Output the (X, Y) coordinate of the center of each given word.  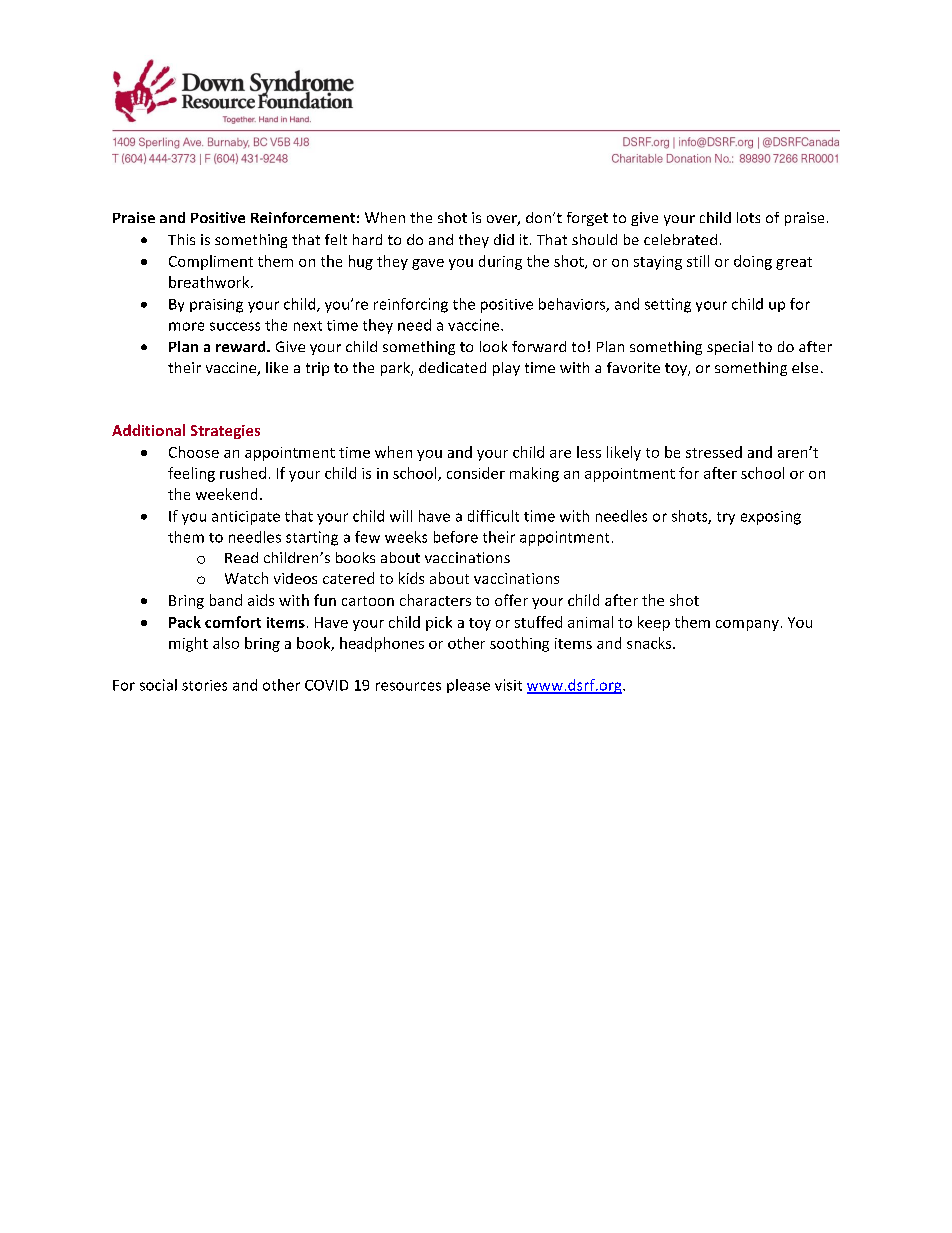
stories (204, 685)
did (504, 239)
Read (241, 557)
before (456, 537)
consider (476, 473)
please (468, 686)
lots (748, 217)
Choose (194, 452)
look (493, 346)
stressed (714, 452)
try (726, 518)
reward (242, 346)
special (730, 348)
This (181, 239)
